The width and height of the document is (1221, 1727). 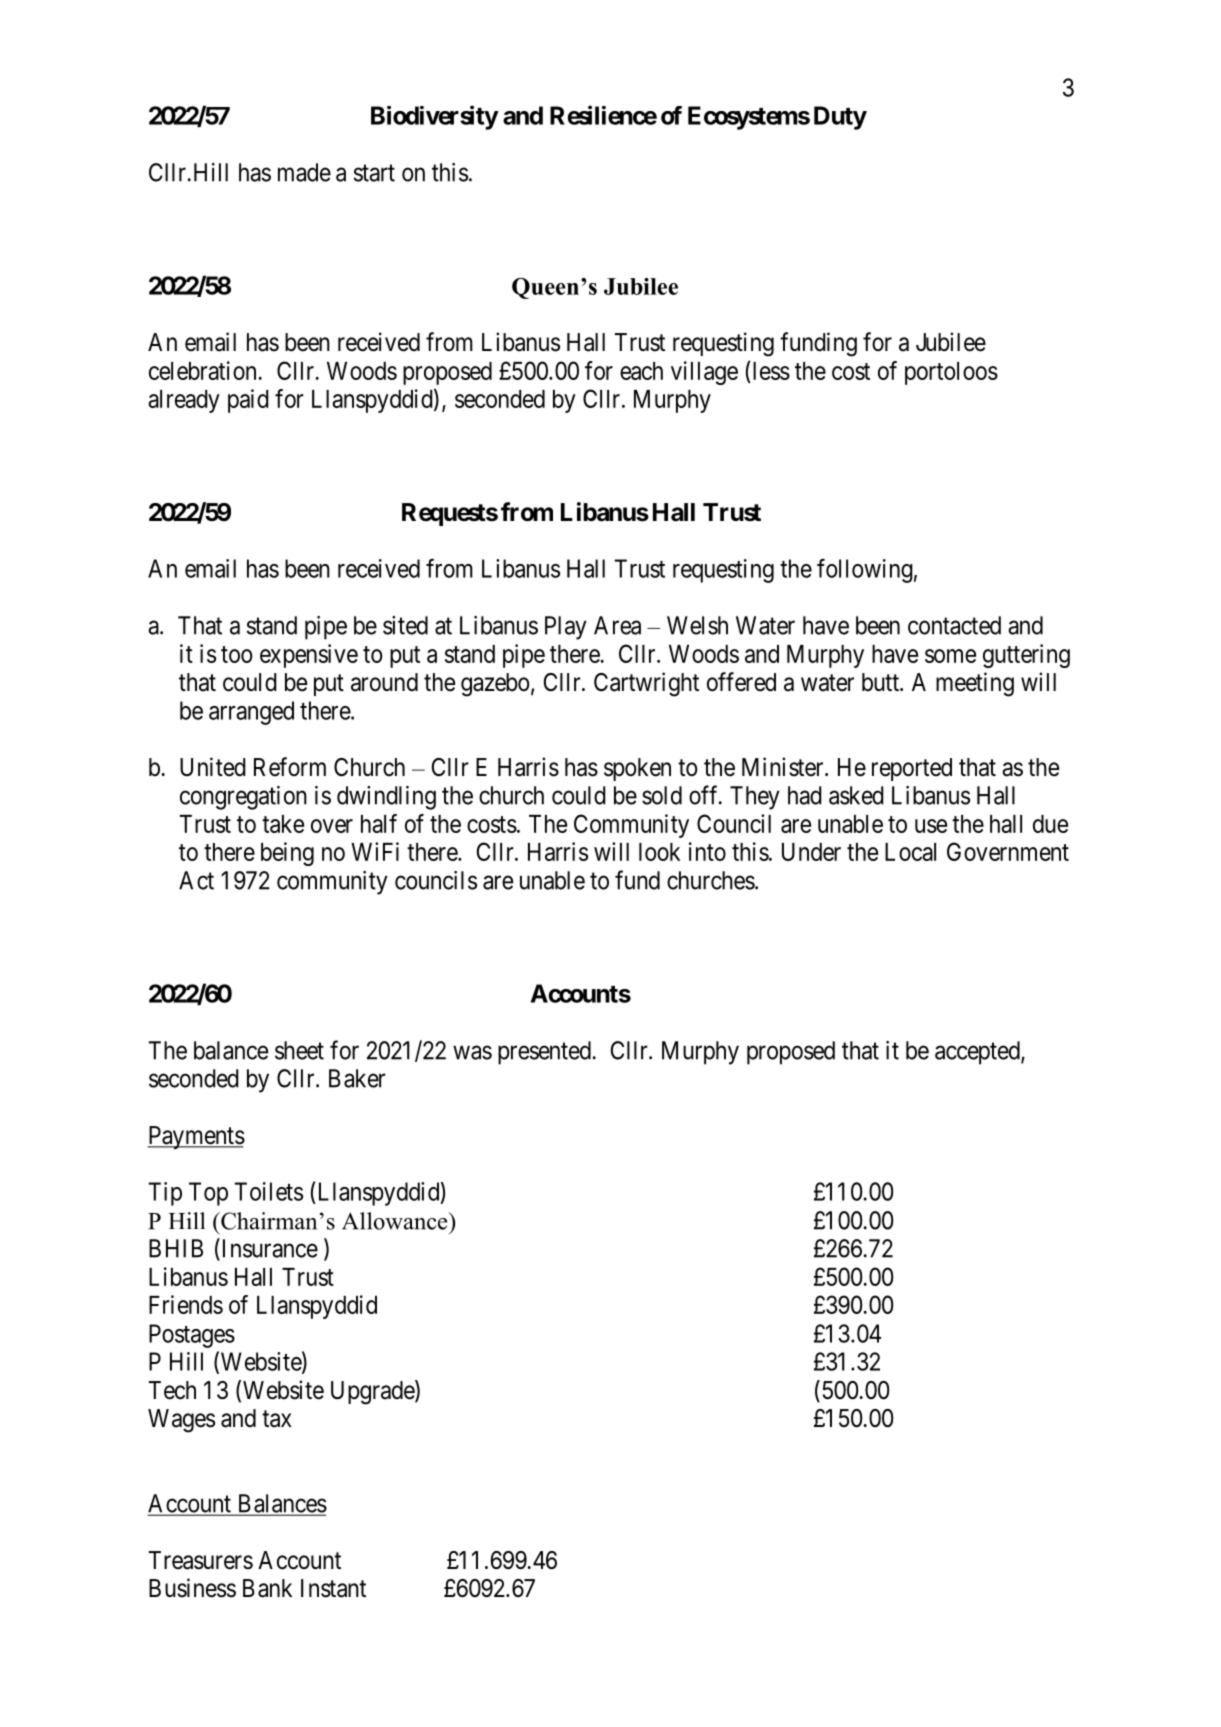 What do you see at coordinates (434, 117) in the document?
I see `Biodiversity` at bounding box center [434, 117].
